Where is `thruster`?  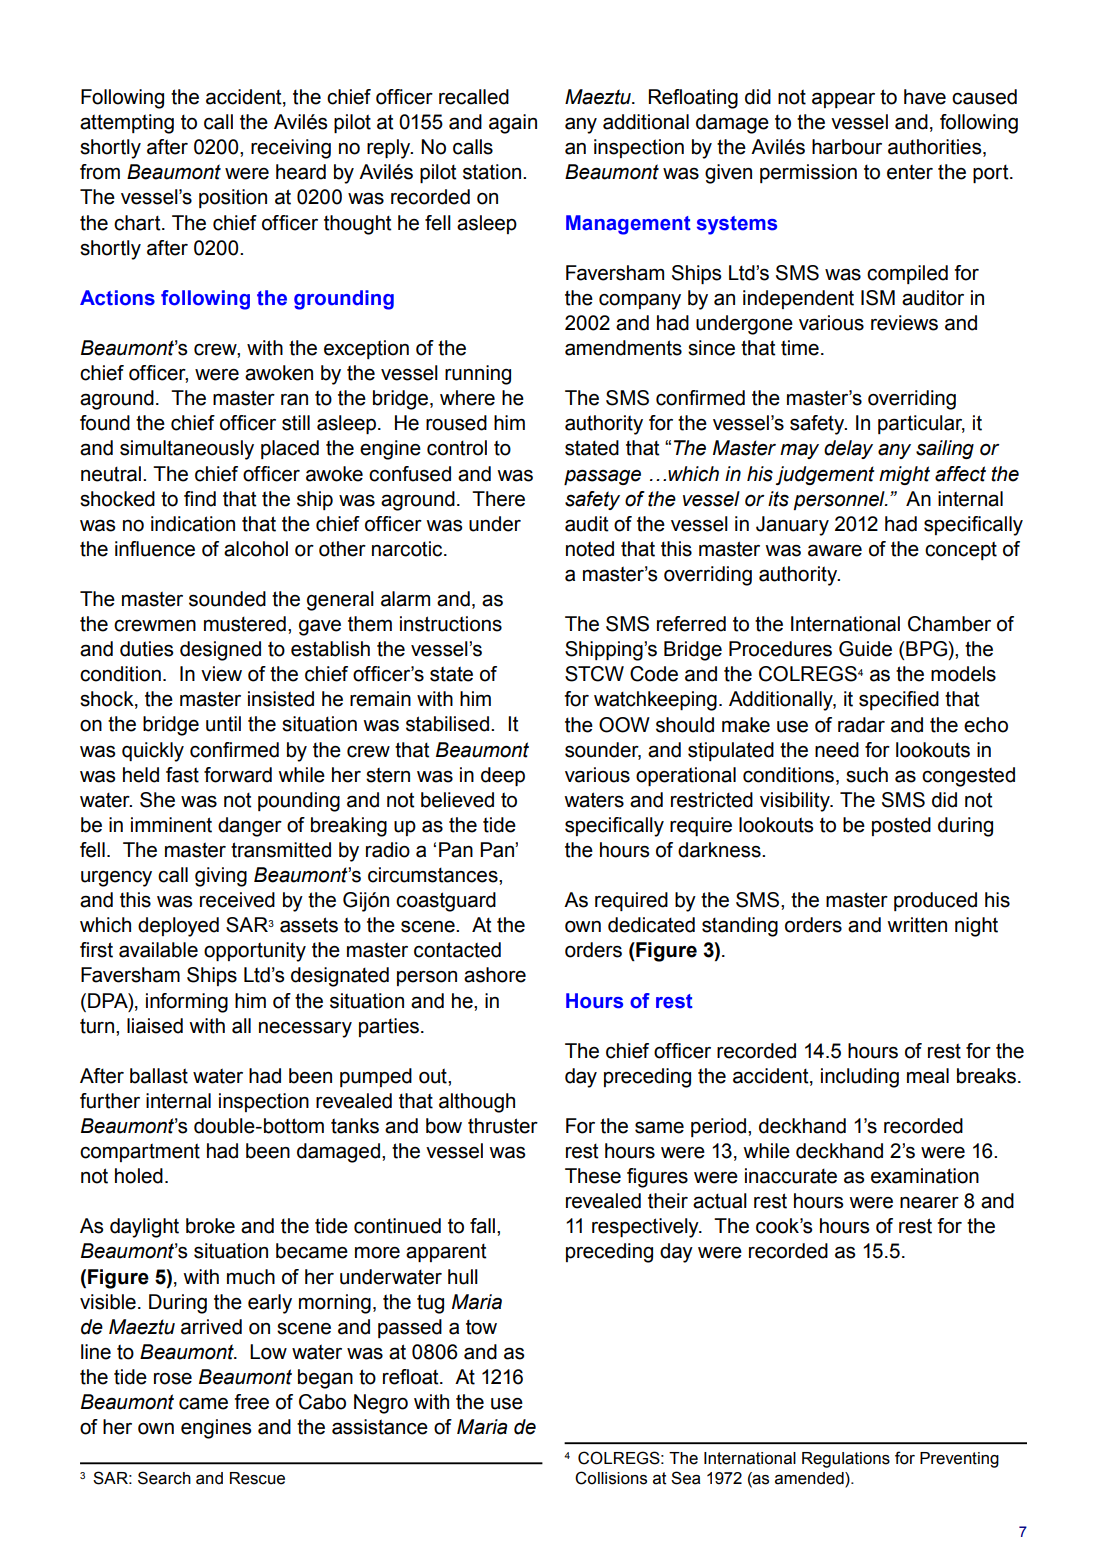 thruster is located at coordinates (503, 1126).
